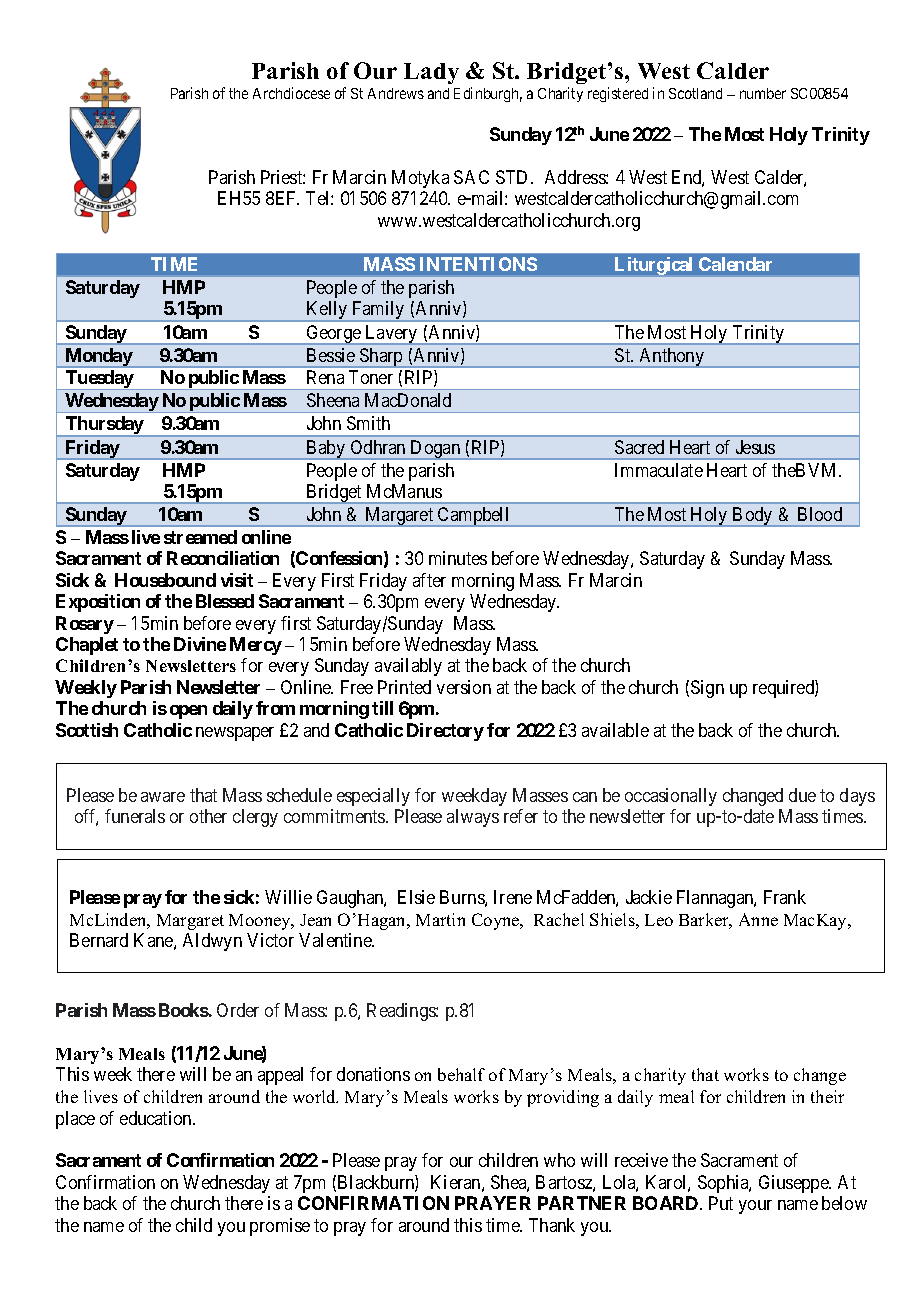 The width and height of the screenshot is (924, 1308). What do you see at coordinates (552, 1225) in the screenshot?
I see `Thank` at bounding box center [552, 1225].
